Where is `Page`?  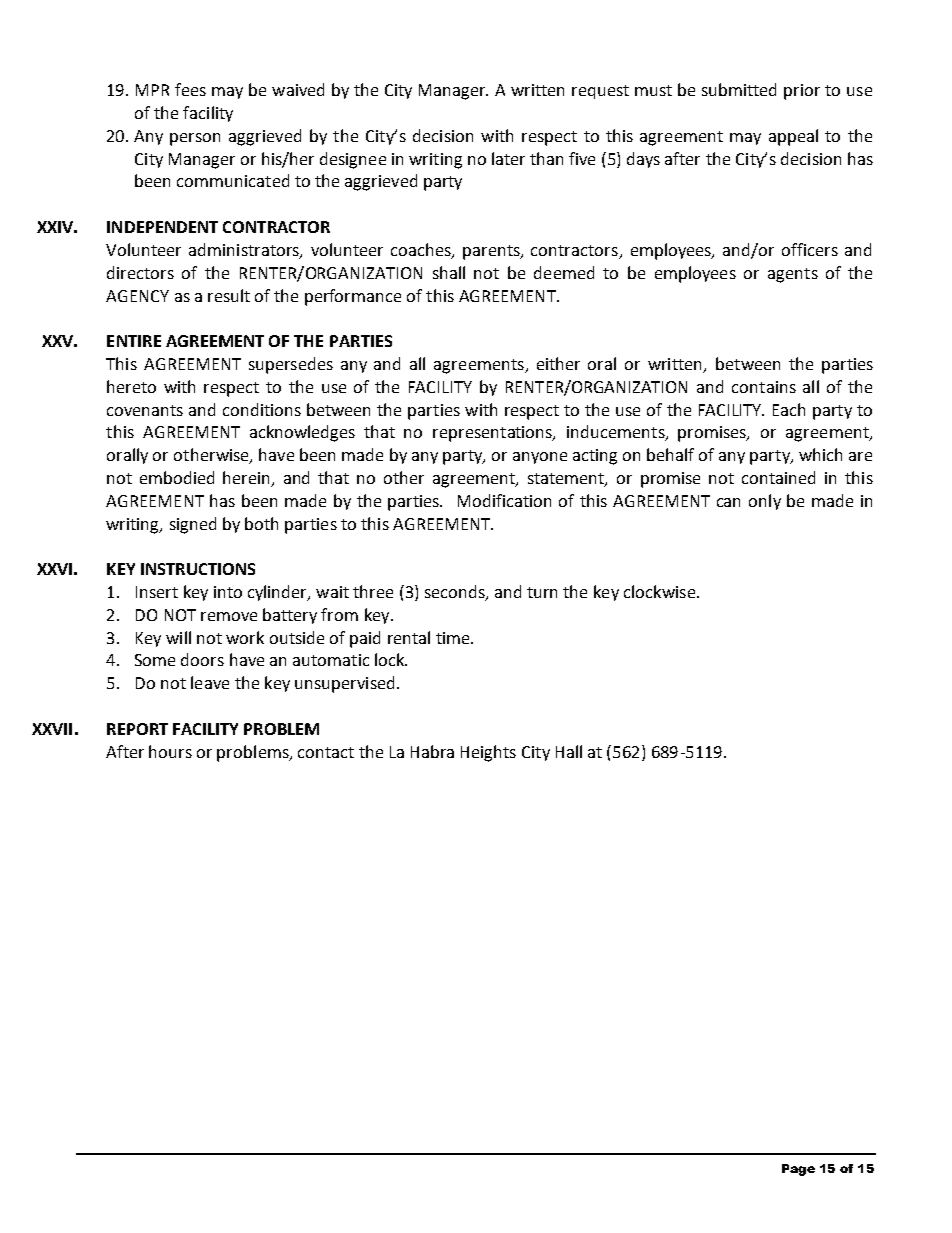
Page is located at coordinates (798, 1170).
